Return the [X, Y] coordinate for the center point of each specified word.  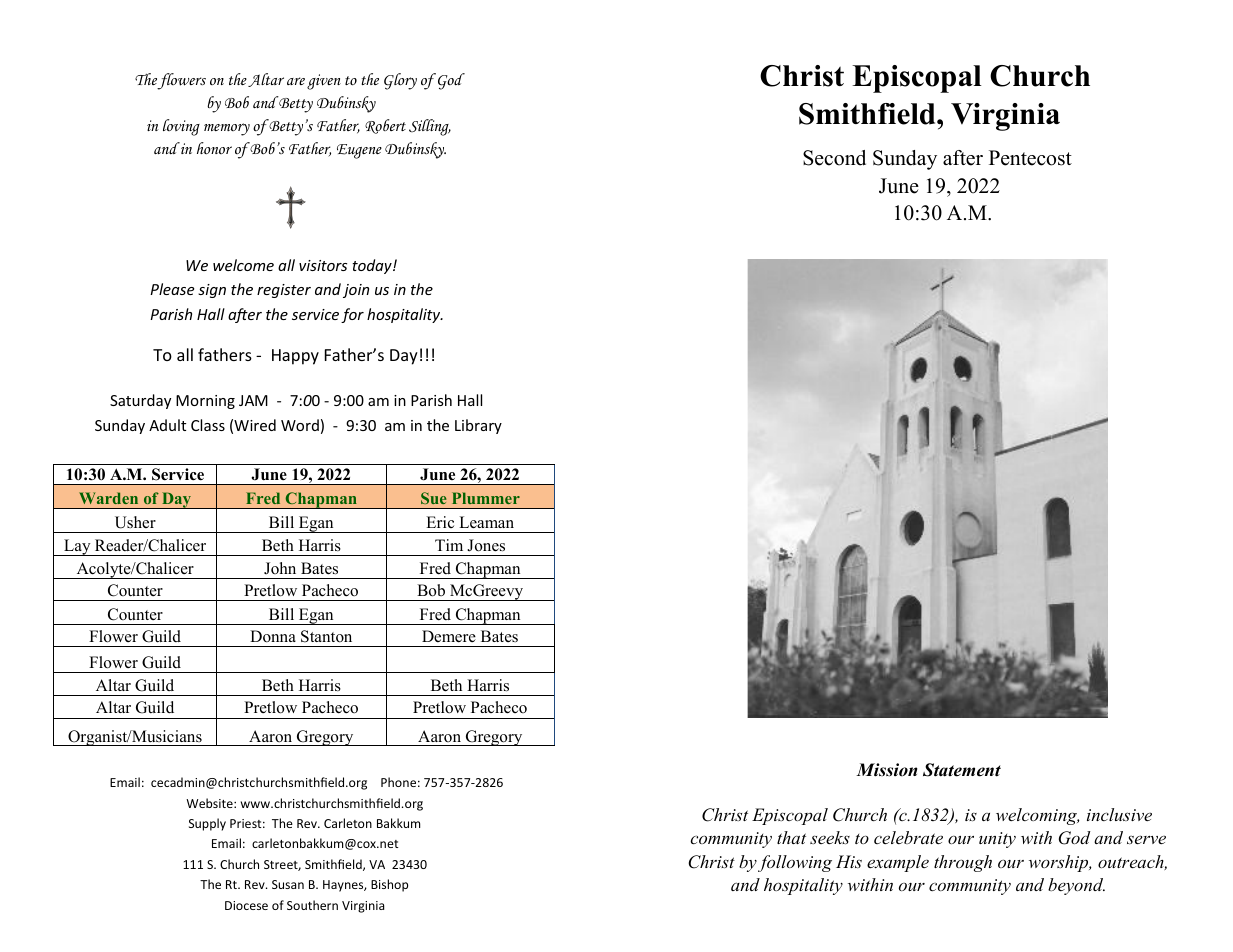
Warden [108, 498]
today [373, 266]
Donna [273, 636]
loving [181, 127]
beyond [1076, 886]
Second [834, 158]
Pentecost [1030, 158]
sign [212, 291]
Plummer [486, 498]
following [795, 863]
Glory [400, 81]
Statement [962, 770]
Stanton [326, 636]
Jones [486, 545]
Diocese [246, 905]
